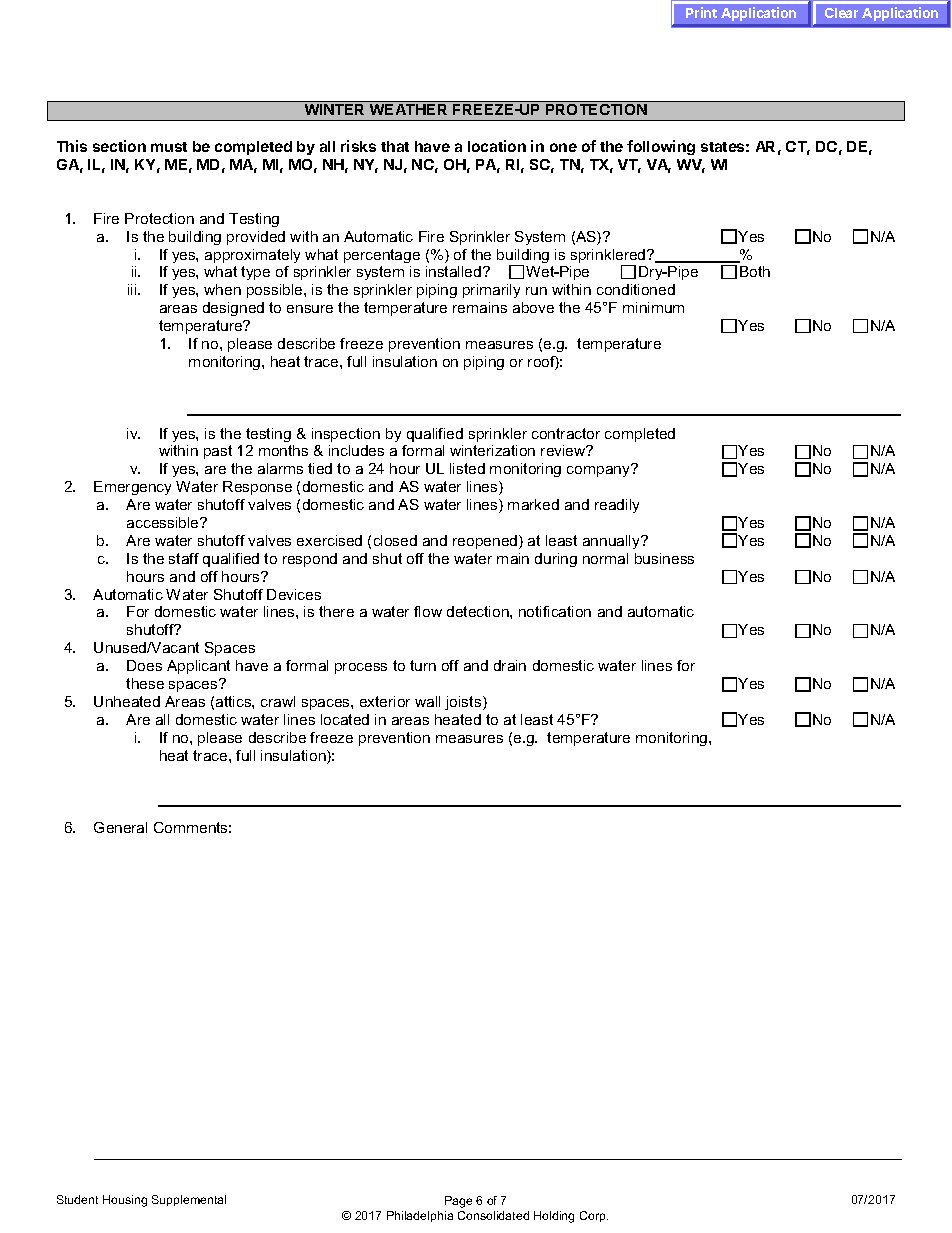  What do you see at coordinates (164, 522) in the document?
I see `accessible` at bounding box center [164, 522].
